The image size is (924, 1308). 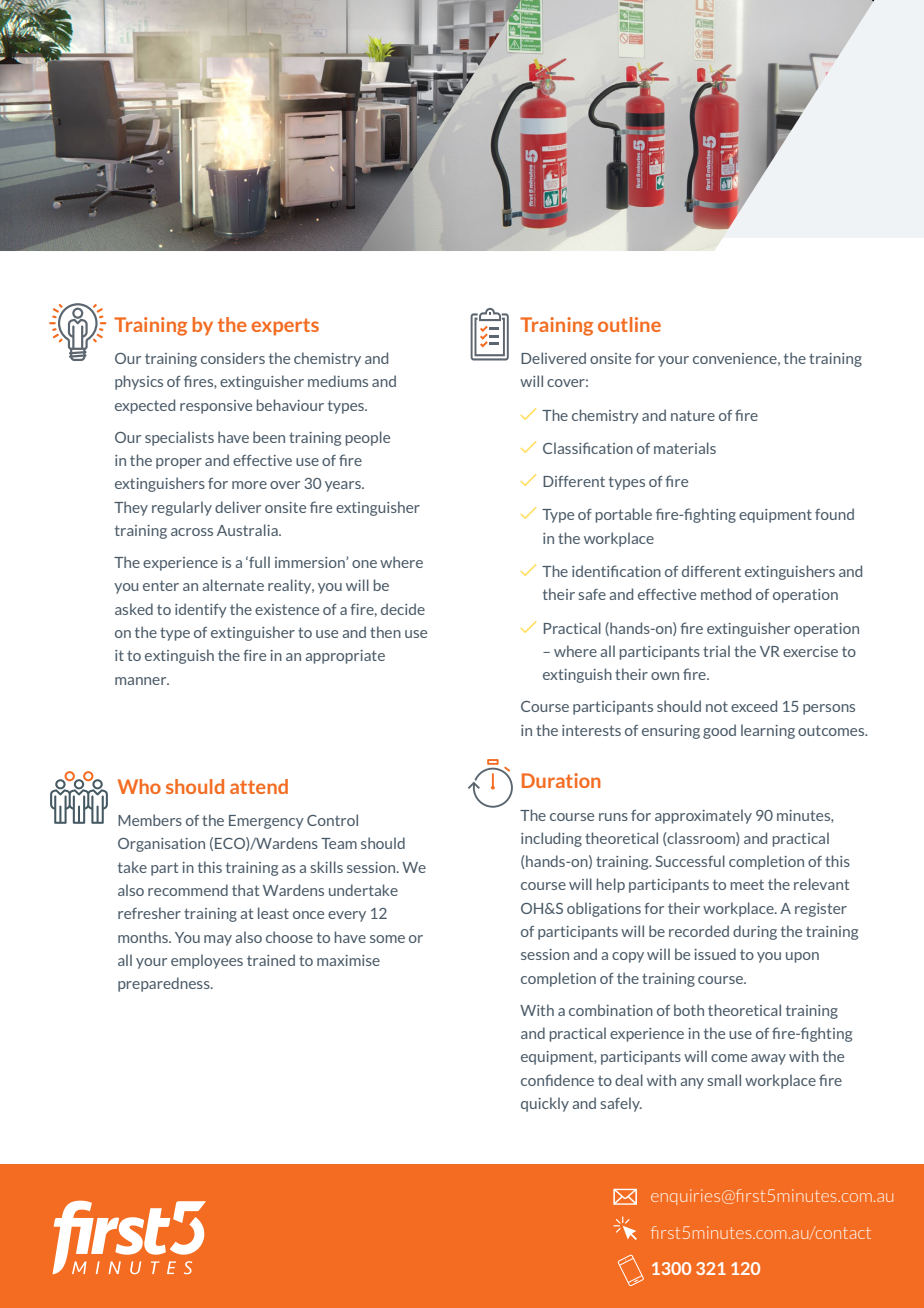 What do you see at coordinates (629, 324) in the screenshot?
I see `outline` at bounding box center [629, 324].
